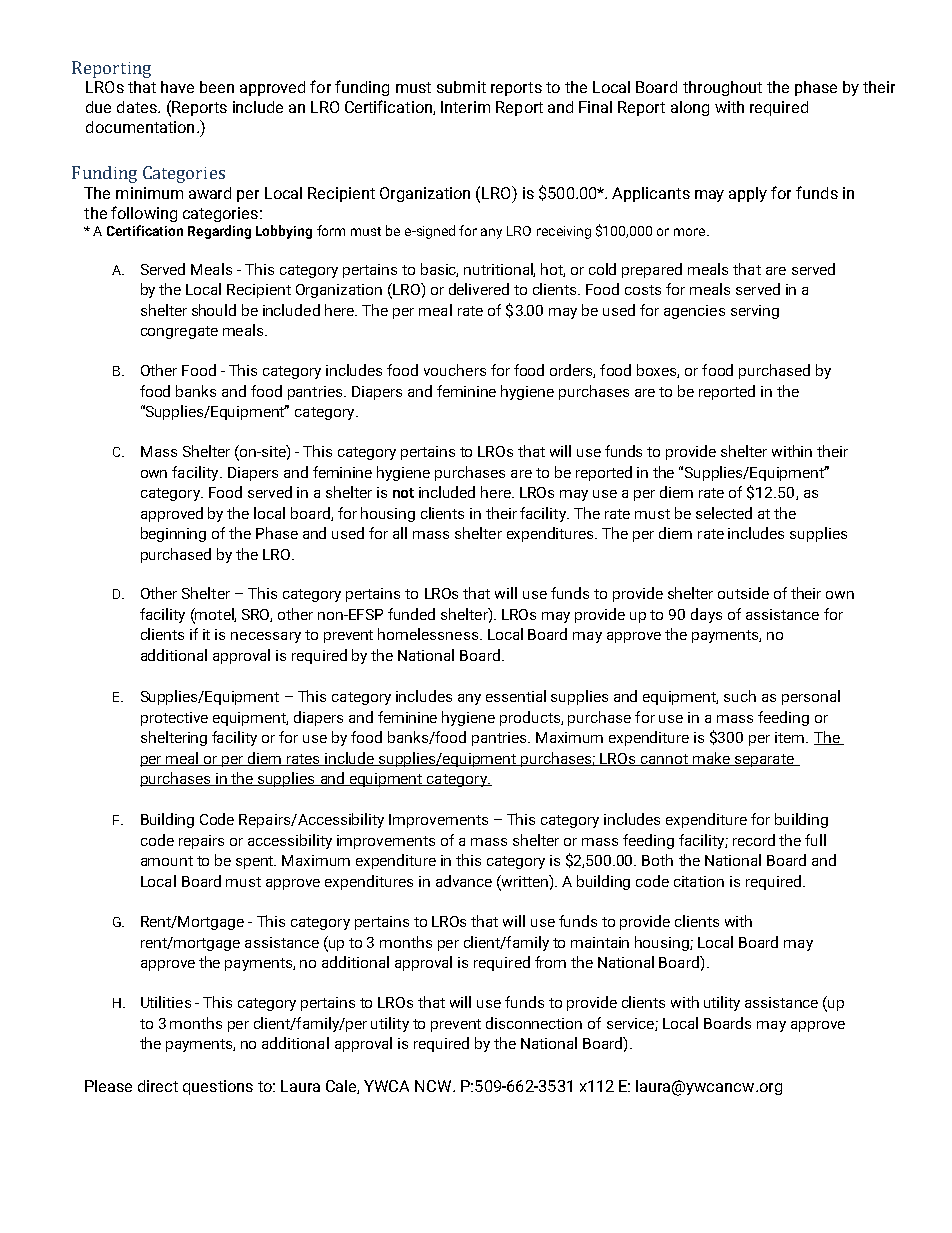  I want to click on protective, so click(174, 719).
